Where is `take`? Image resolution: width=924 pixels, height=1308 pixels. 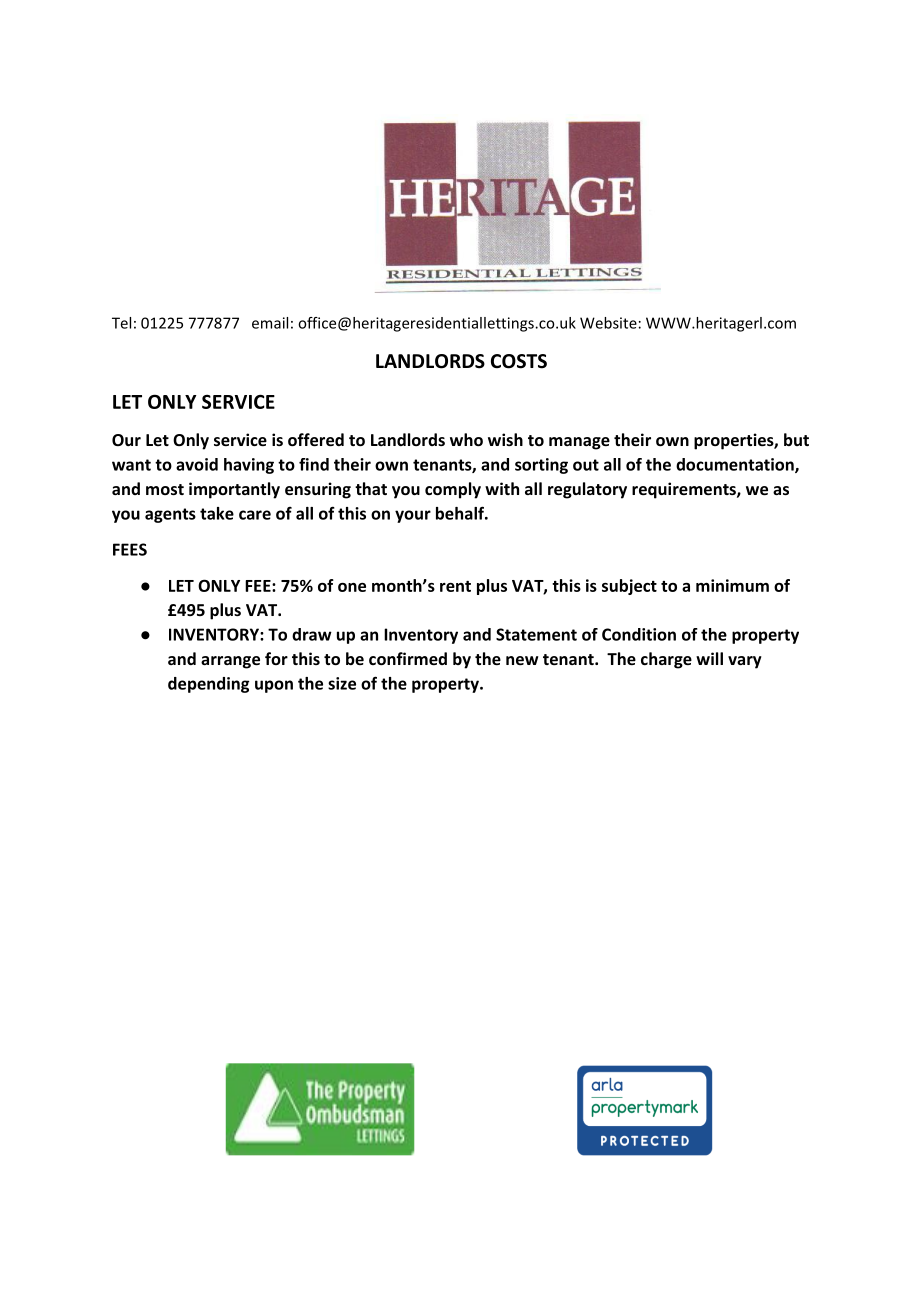
take is located at coordinates (217, 513).
